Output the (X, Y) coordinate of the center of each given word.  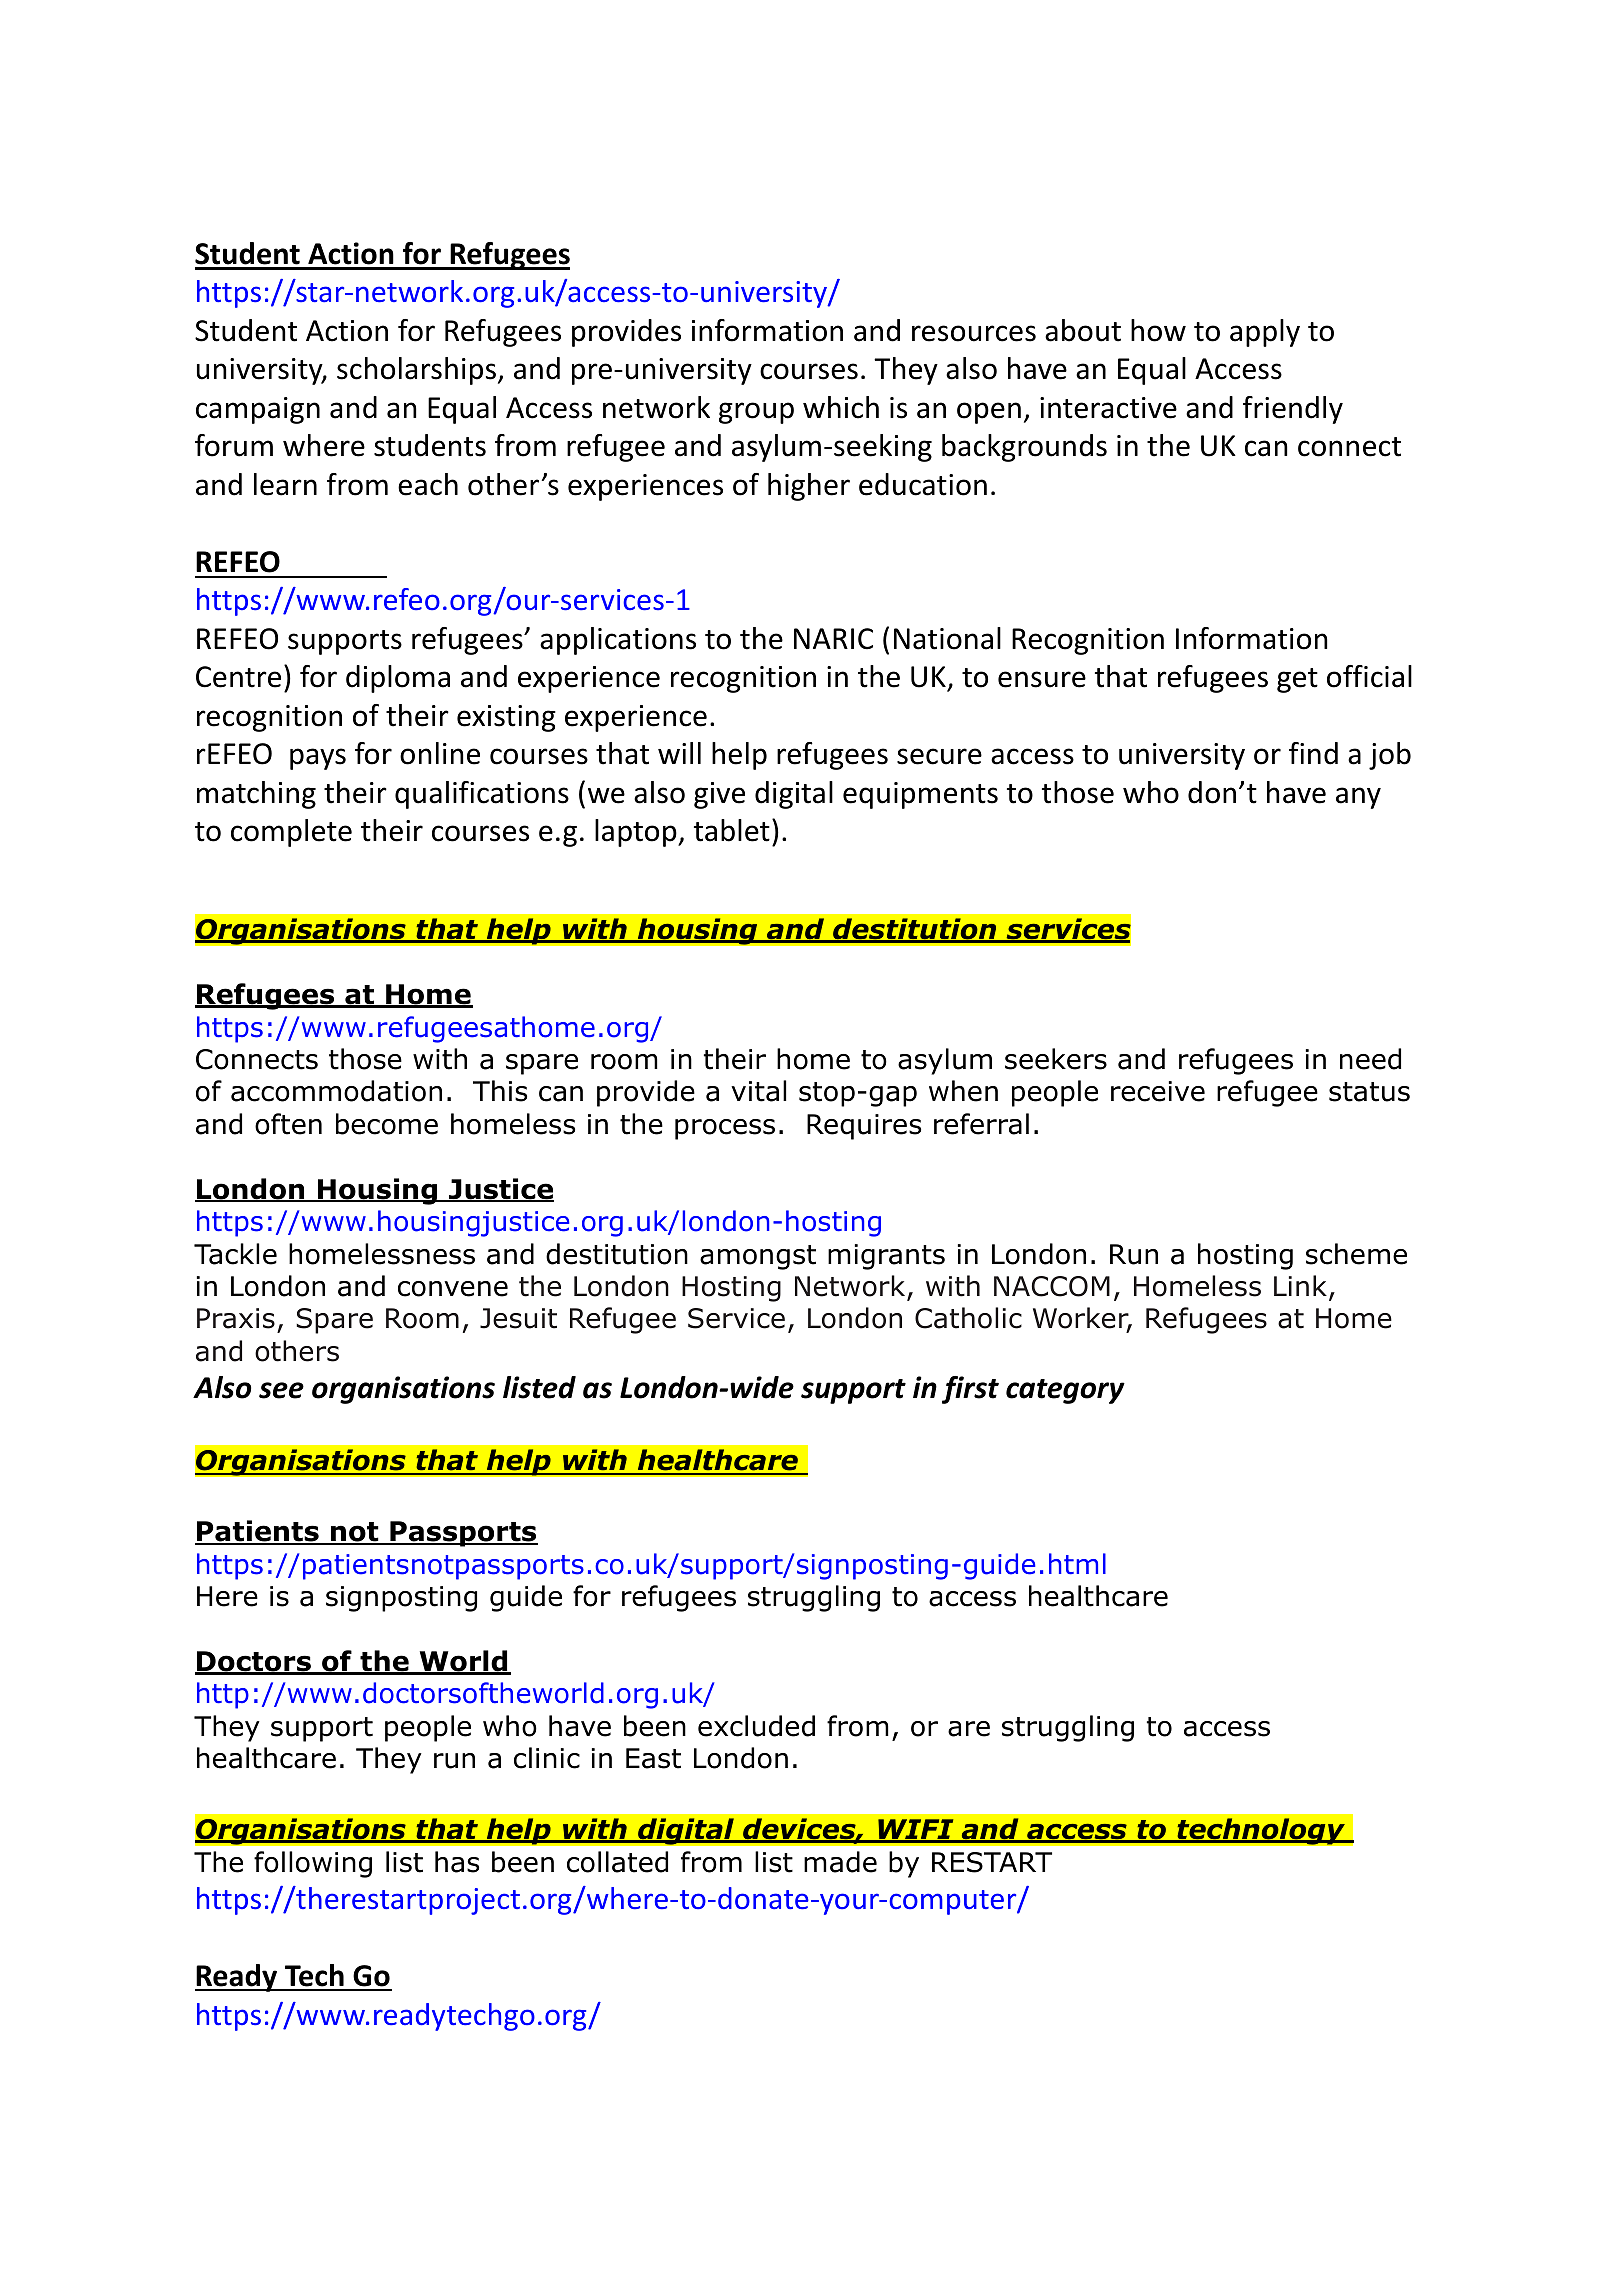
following (313, 1864)
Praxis (236, 1318)
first (970, 1390)
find (1313, 753)
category (1065, 1391)
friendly (1293, 410)
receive (1158, 1091)
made (840, 1862)
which (841, 407)
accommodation (336, 1091)
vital (758, 1091)
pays (318, 759)
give (719, 795)
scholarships (416, 371)
